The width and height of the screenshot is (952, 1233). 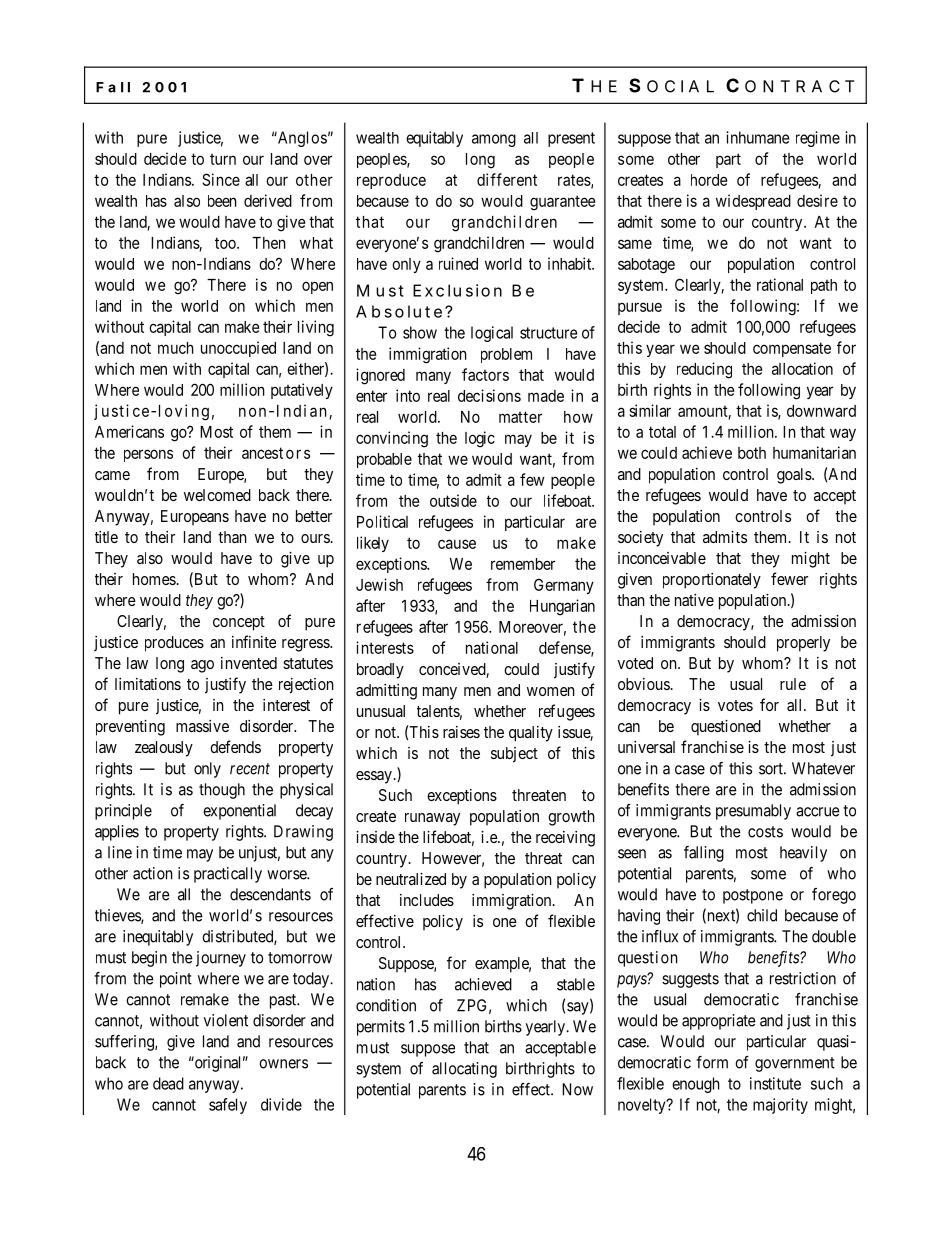 What do you see at coordinates (168, 1083) in the screenshot?
I see `dead` at bounding box center [168, 1083].
